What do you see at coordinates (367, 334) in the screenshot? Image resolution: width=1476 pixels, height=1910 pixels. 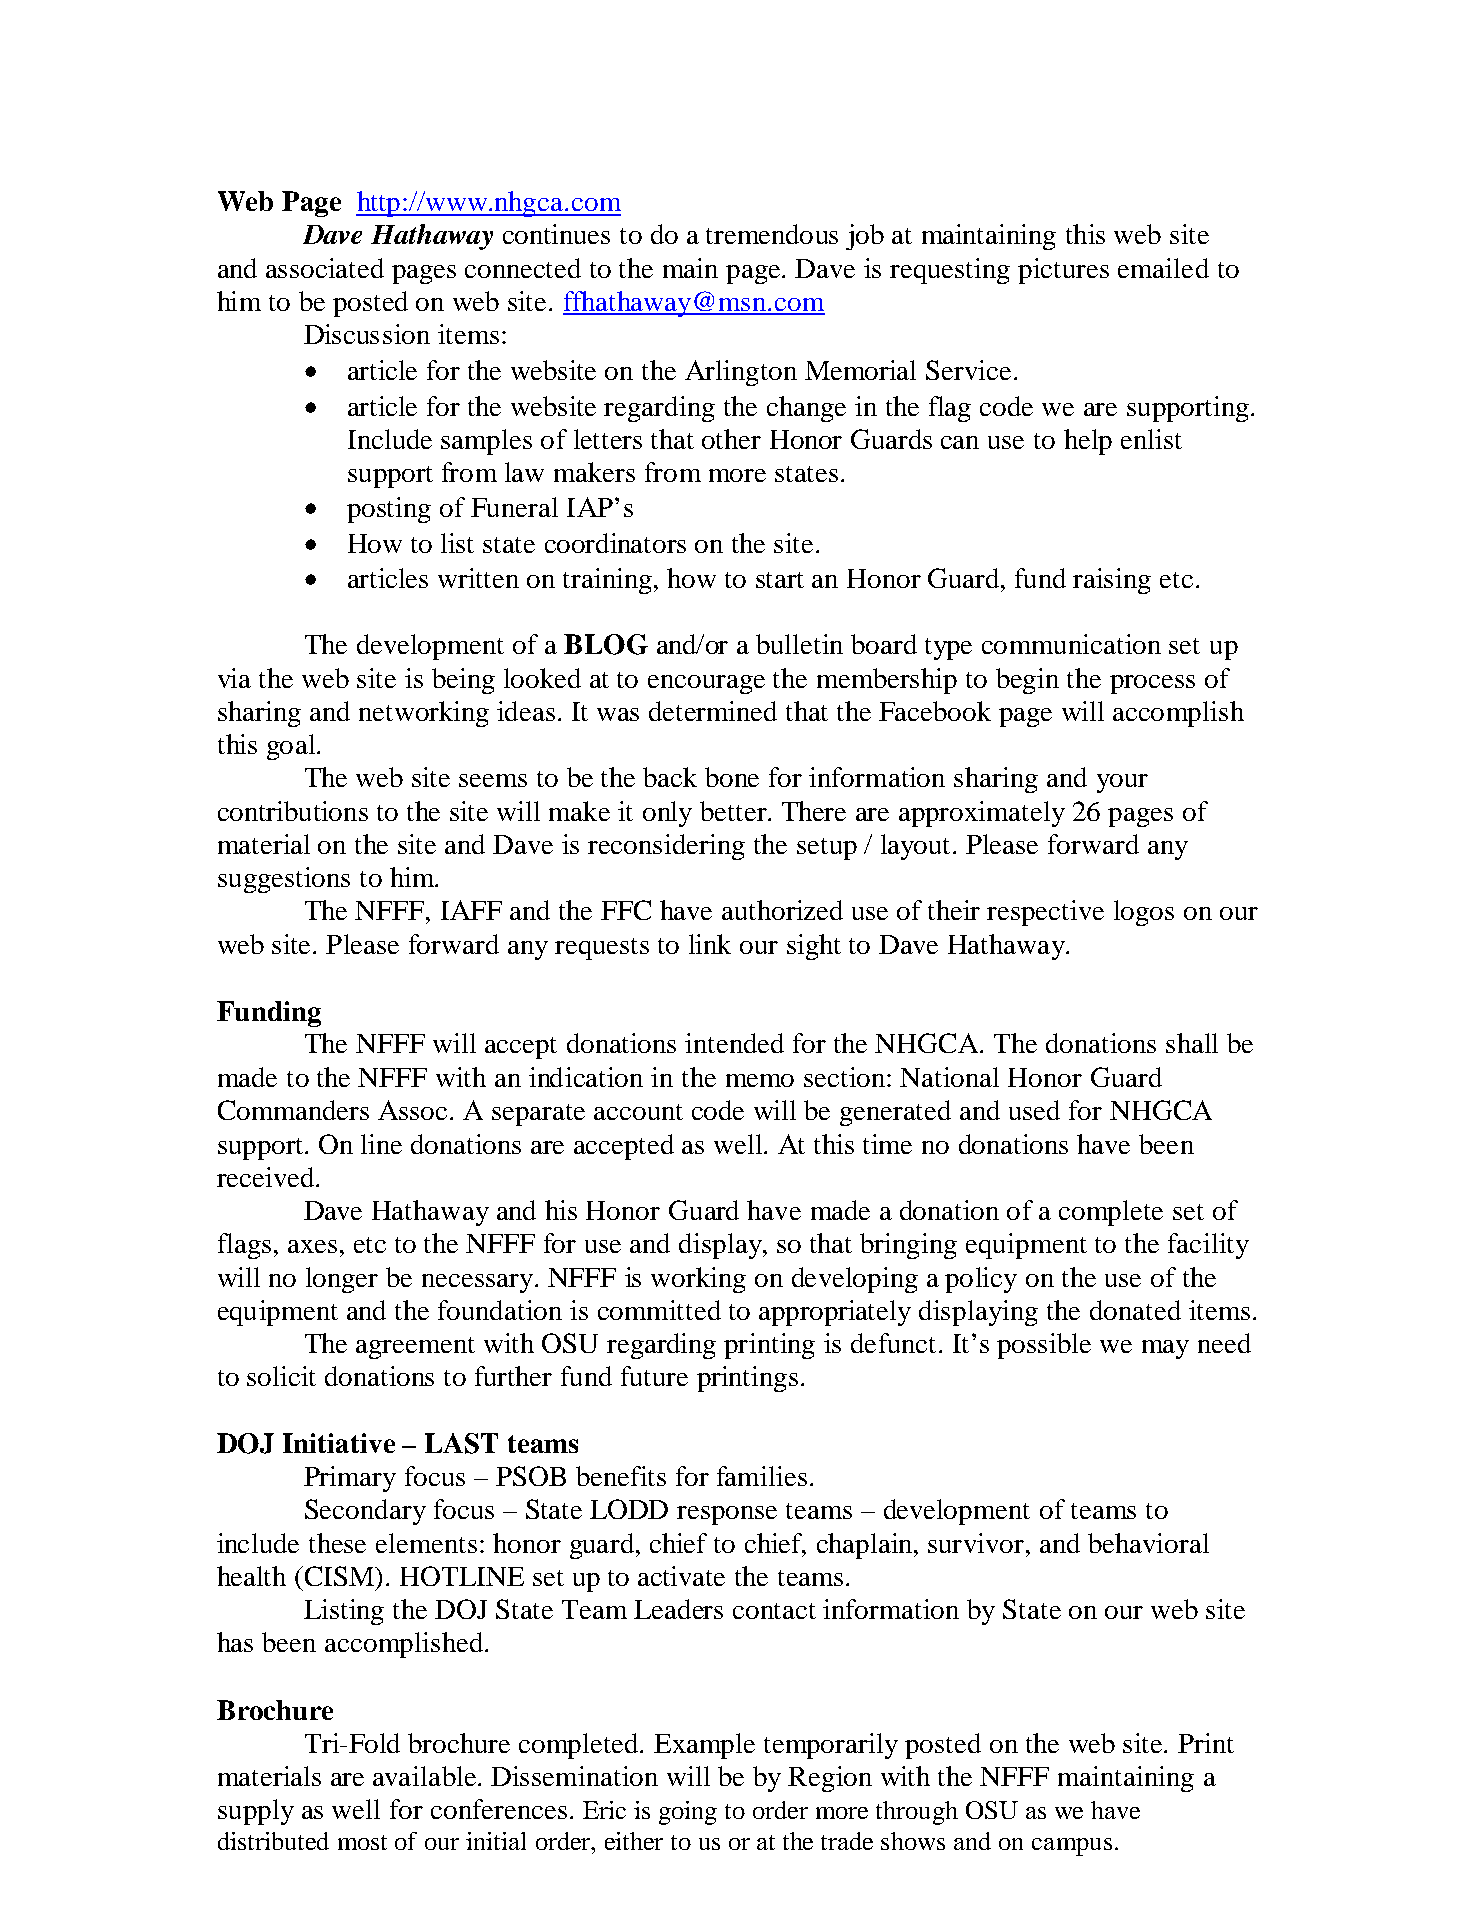 I see `Discussion` at bounding box center [367, 334].
